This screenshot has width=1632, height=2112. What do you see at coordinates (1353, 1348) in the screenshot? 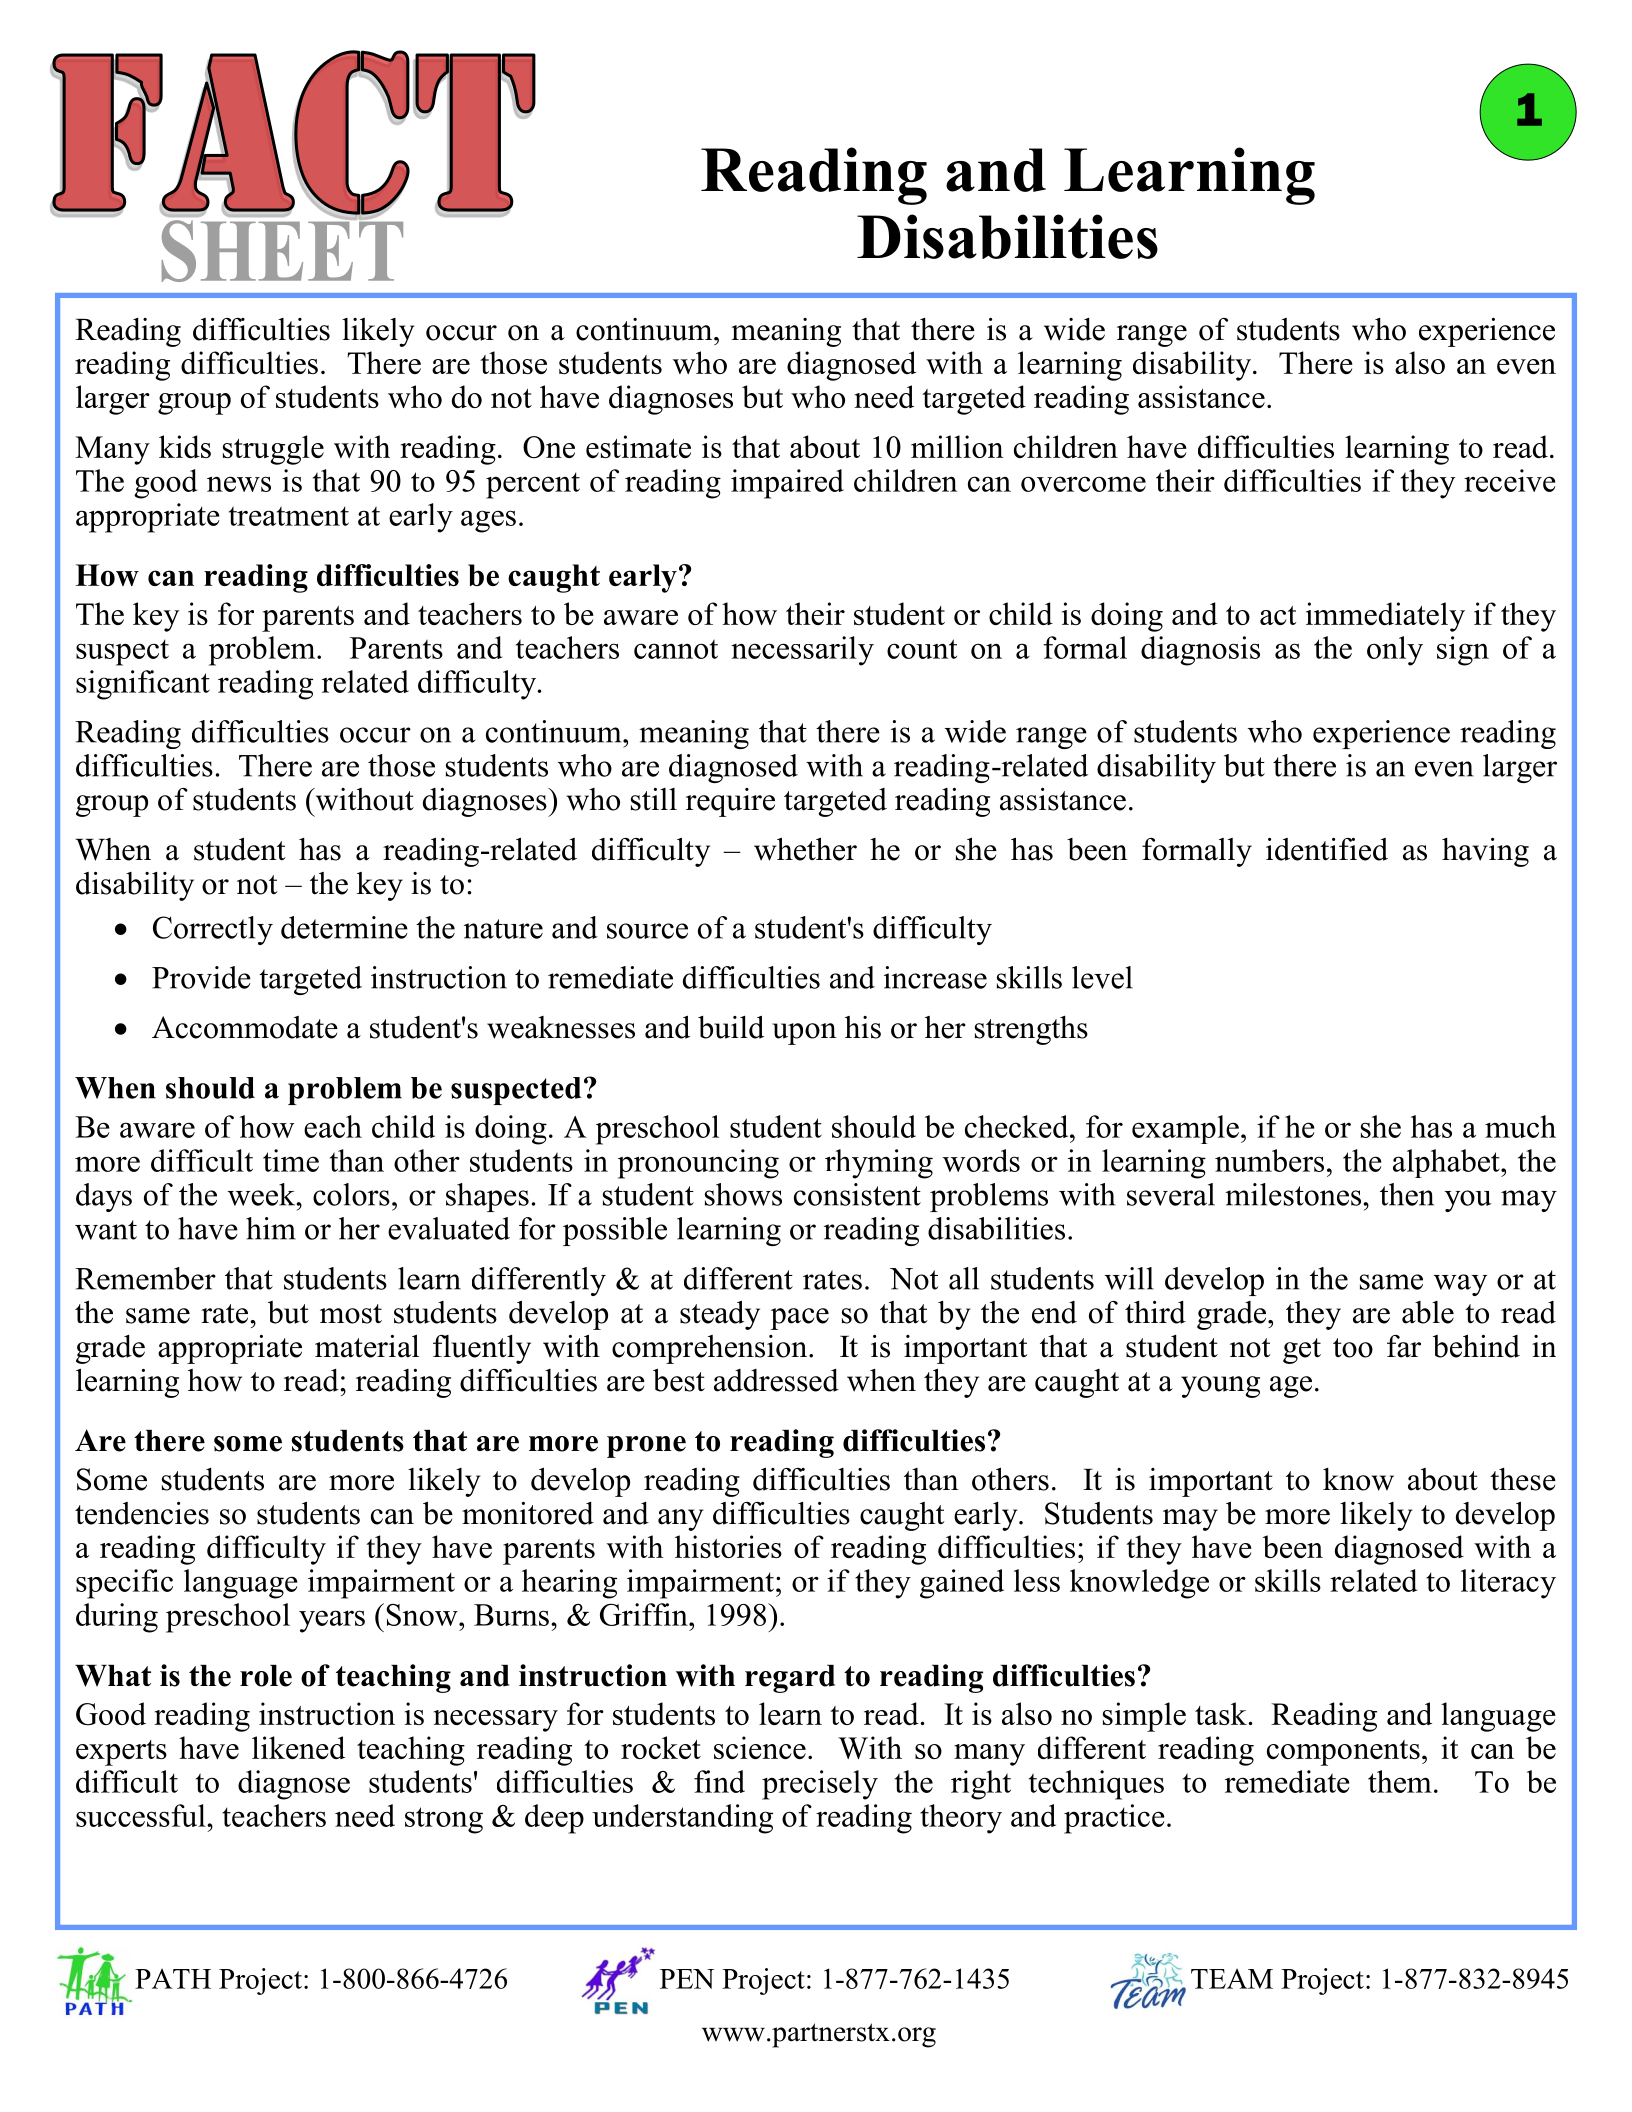
I see `too` at bounding box center [1353, 1348].
